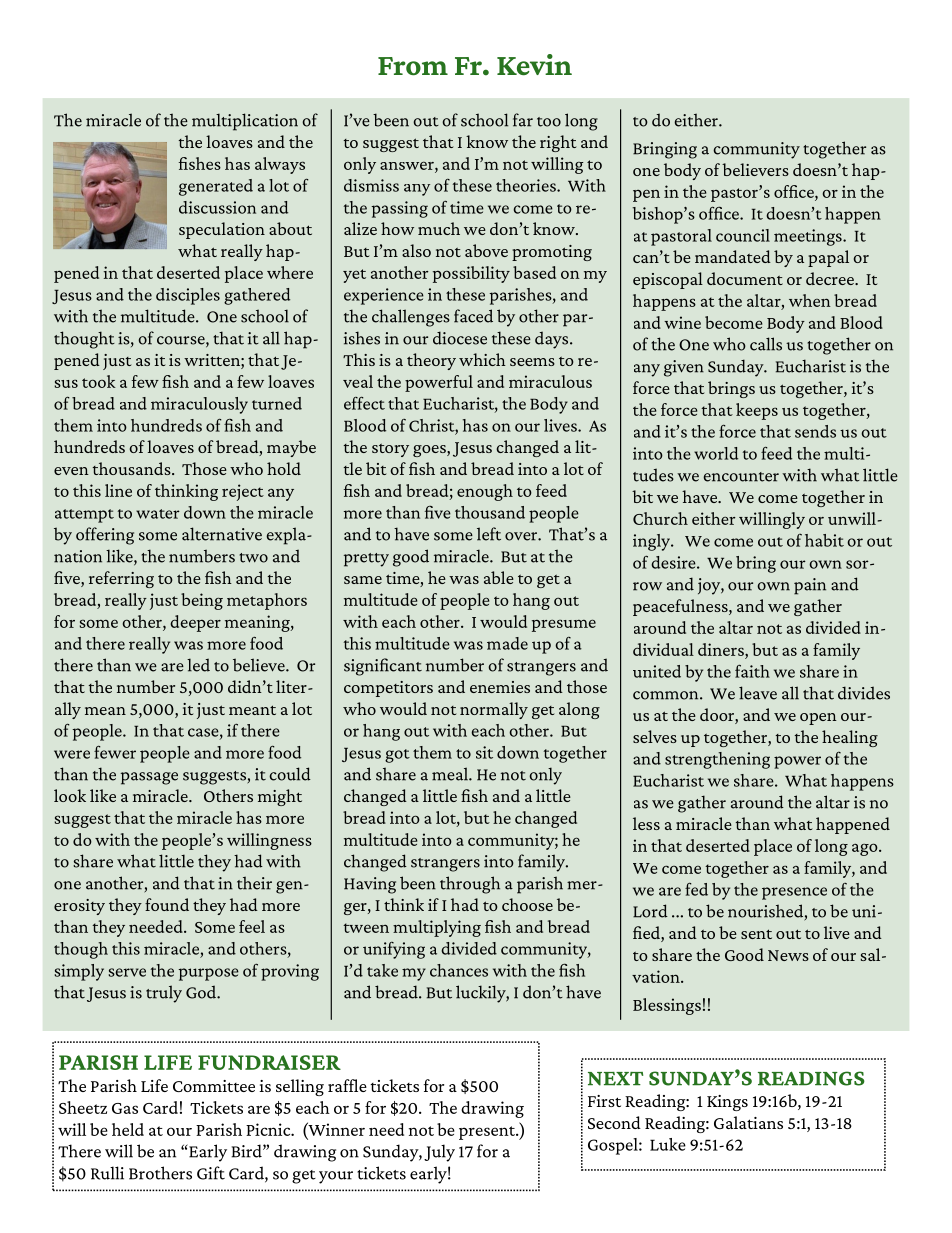 This screenshot has width=952, height=1233. Describe the element at coordinates (810, 586) in the screenshot. I see `pain` at that location.
